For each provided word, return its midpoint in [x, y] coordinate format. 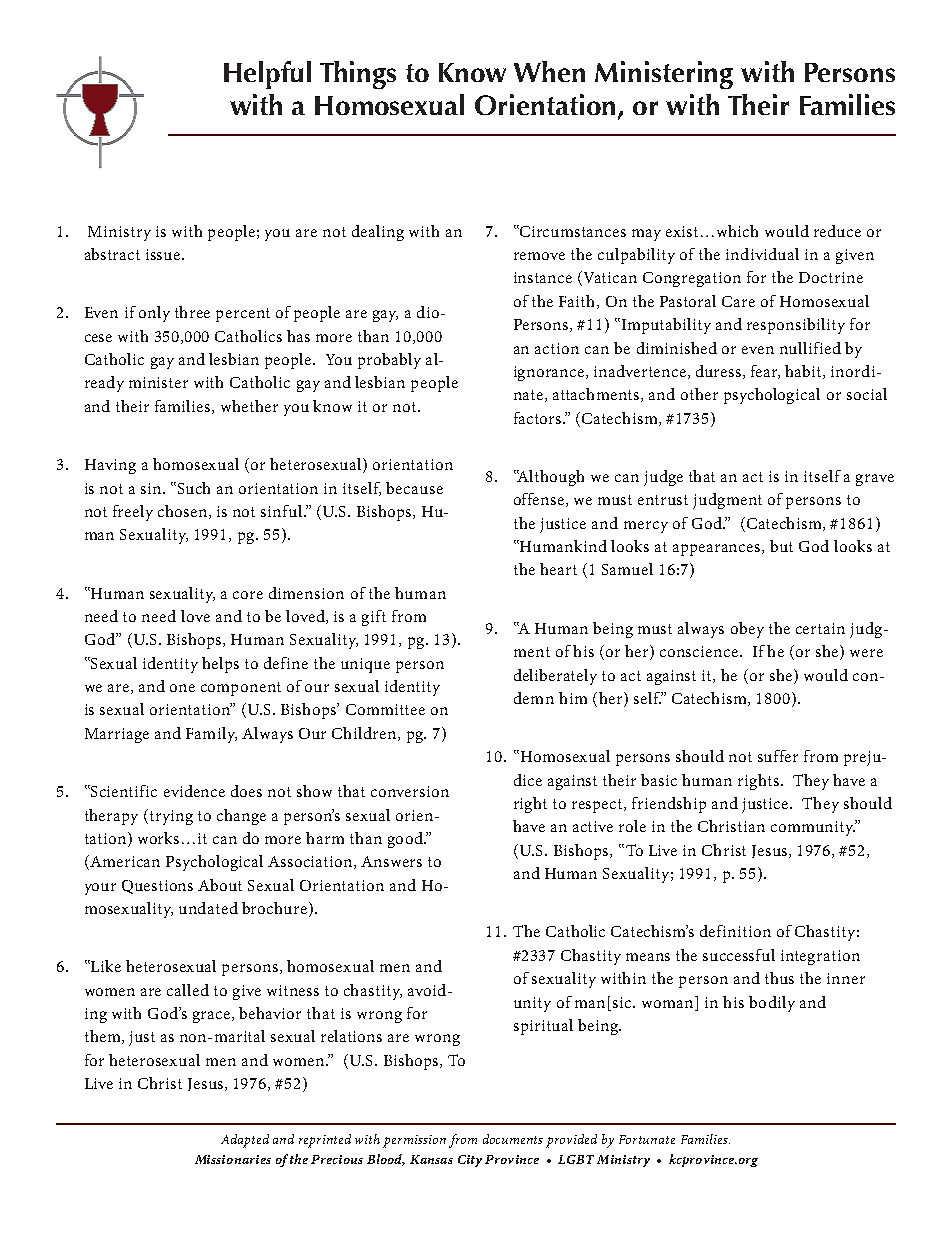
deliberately [555, 677]
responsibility [796, 326]
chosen [184, 512]
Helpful [267, 75]
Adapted [245, 1141]
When [549, 71]
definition [735, 931]
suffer [778, 756]
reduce [837, 231]
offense [540, 500]
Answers [391, 861]
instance [543, 277]
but [781, 546]
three [192, 312]
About [220, 885]
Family [211, 735]
